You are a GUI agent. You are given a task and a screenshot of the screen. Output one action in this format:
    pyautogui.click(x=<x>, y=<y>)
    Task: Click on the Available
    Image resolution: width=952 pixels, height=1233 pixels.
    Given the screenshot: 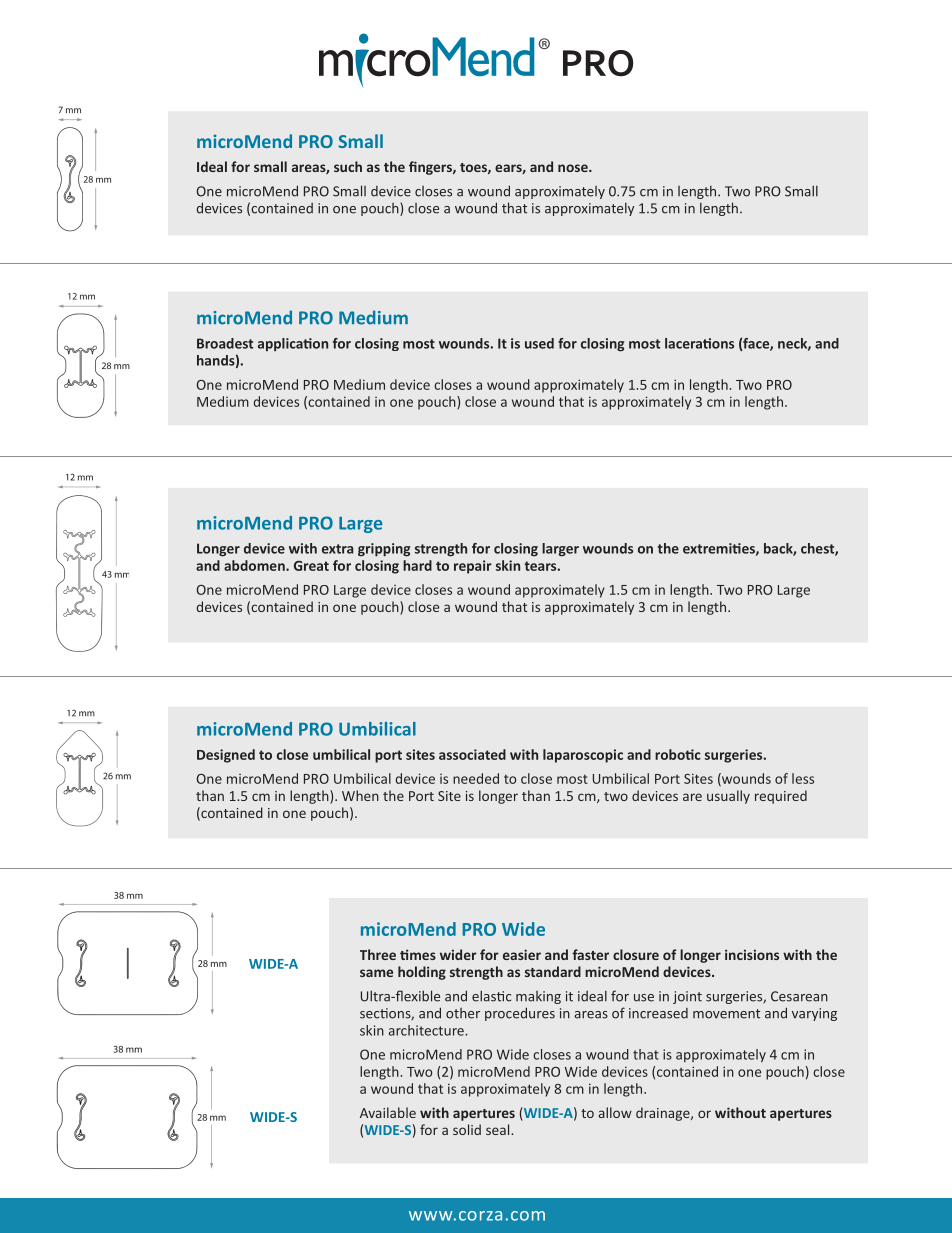 What is the action you would take?
    pyautogui.click(x=388, y=1112)
